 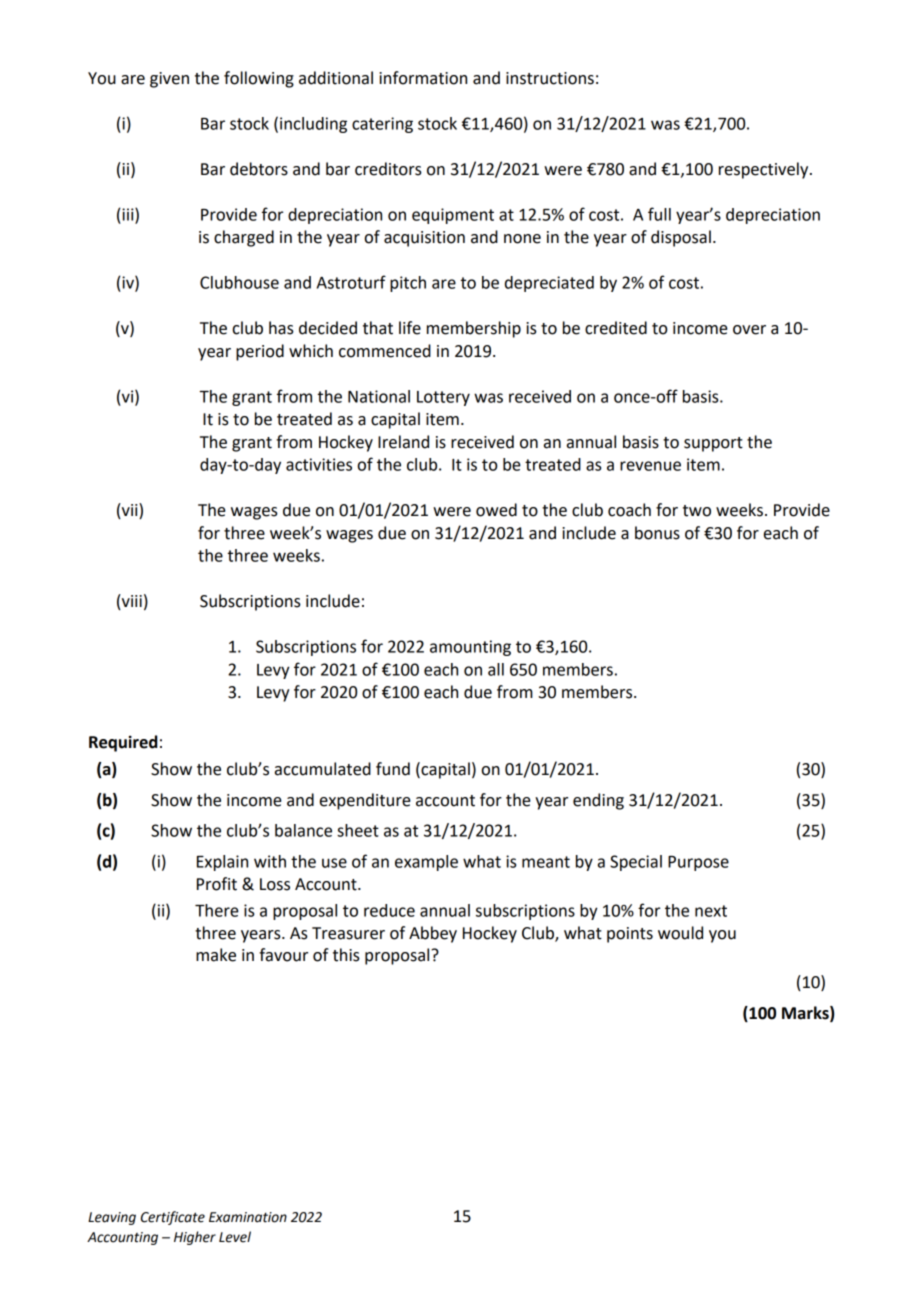 I want to click on respectively, so click(x=765, y=170).
